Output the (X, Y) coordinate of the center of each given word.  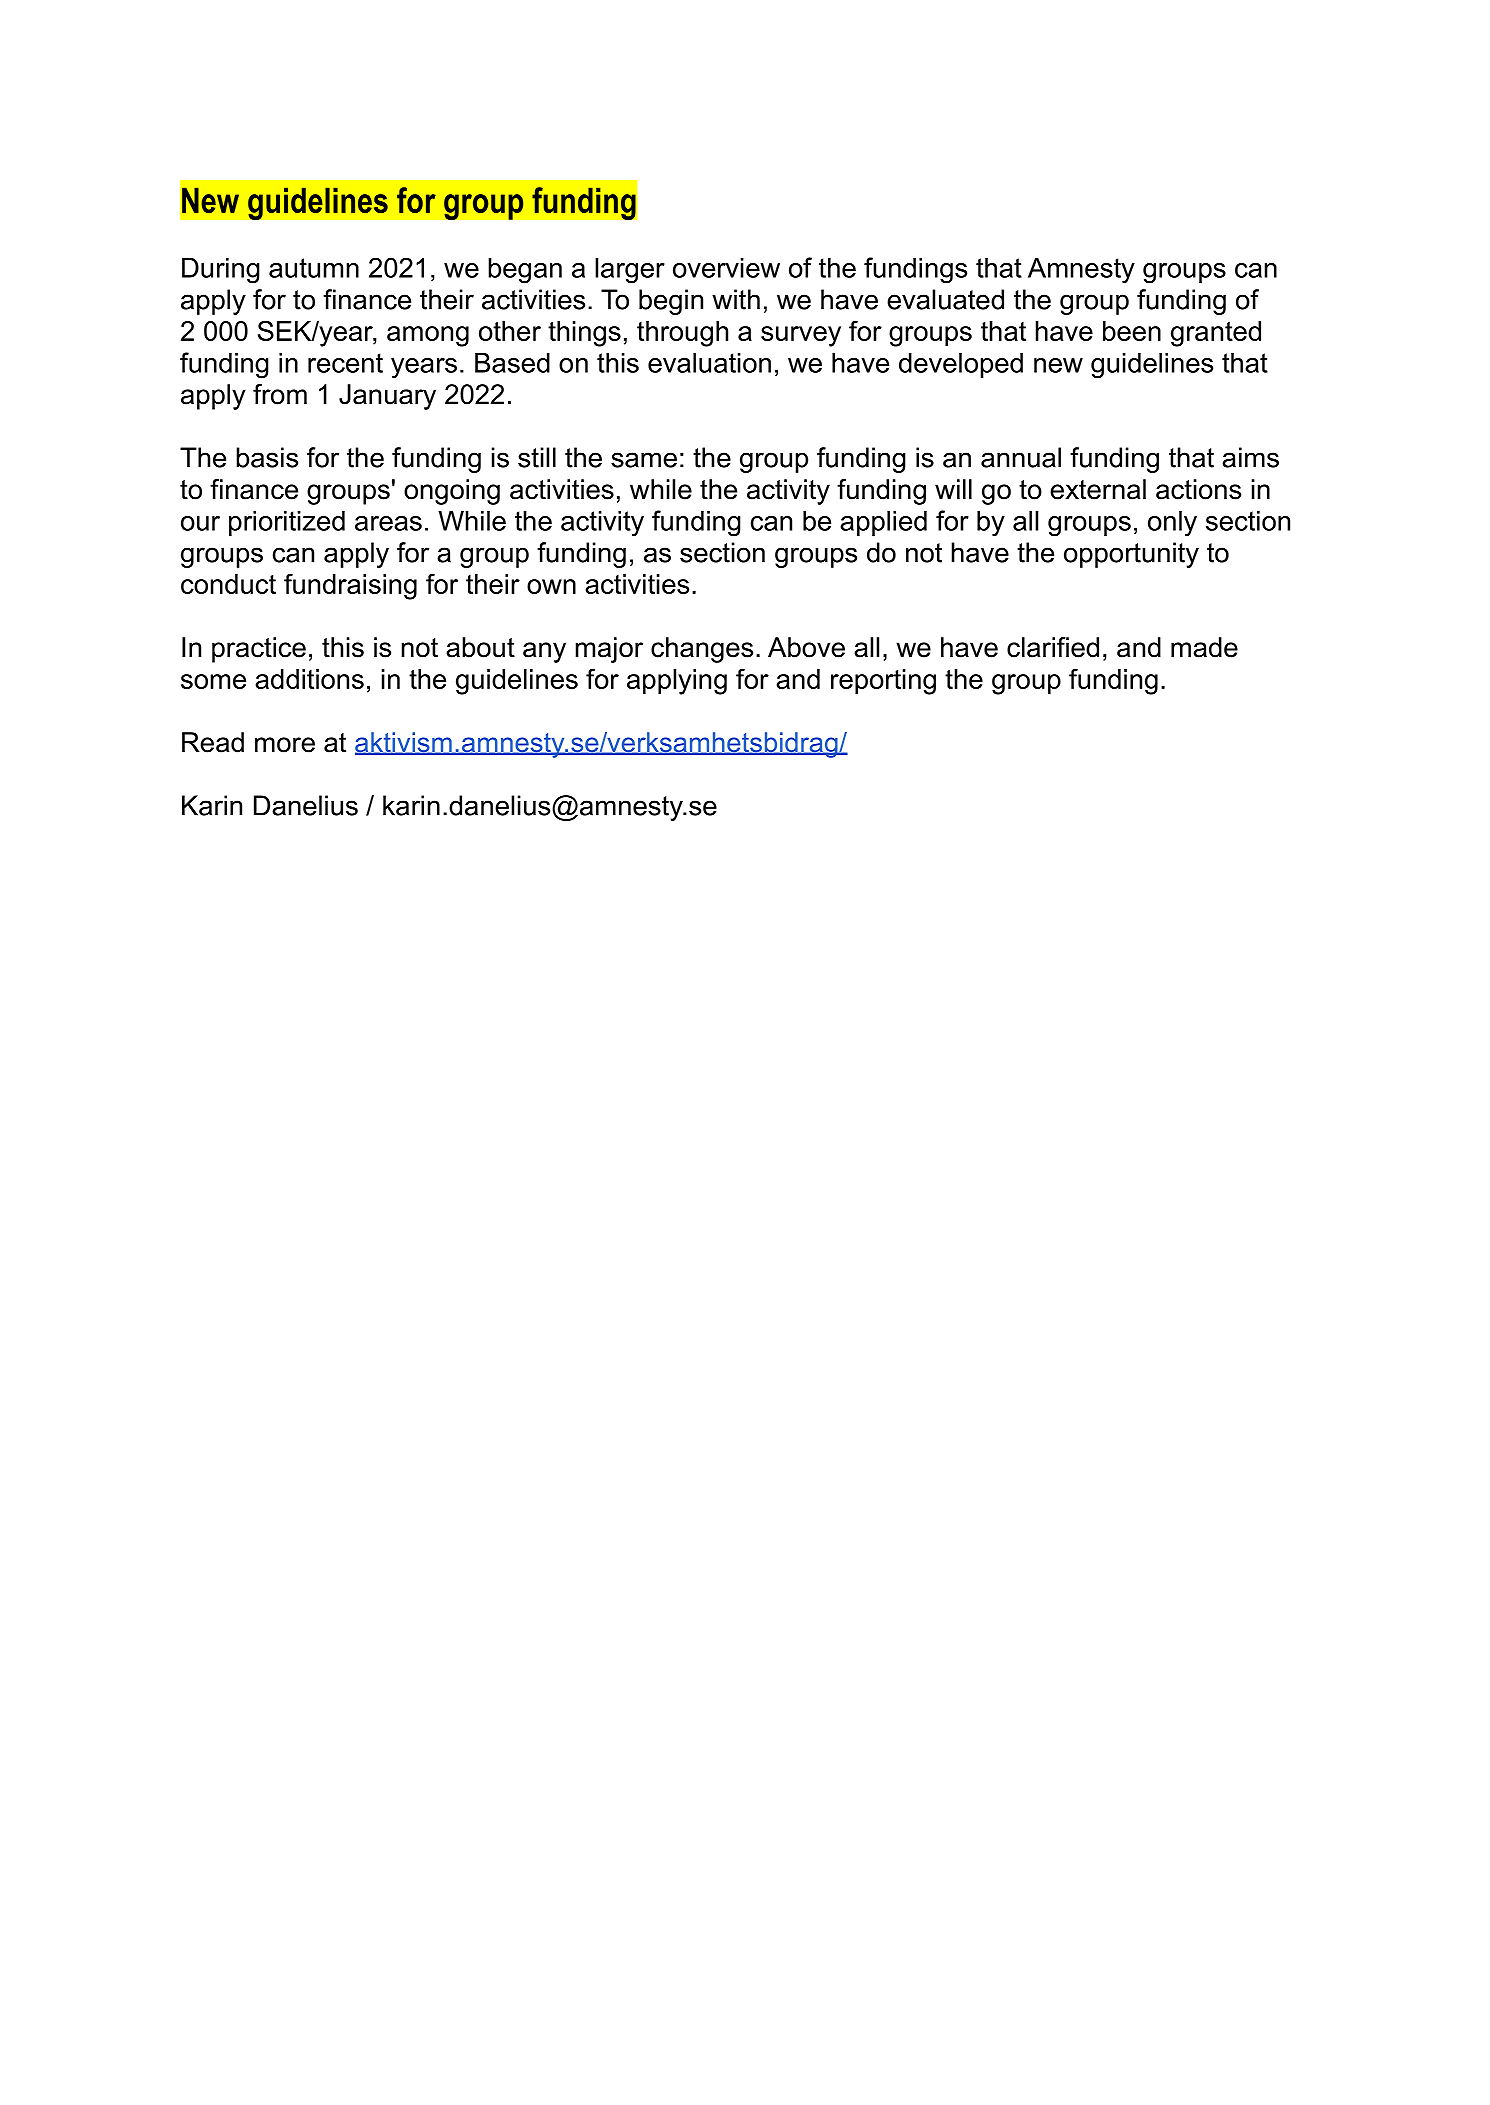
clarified (1053, 647)
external (1098, 489)
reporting (883, 682)
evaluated (945, 299)
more (285, 745)
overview (726, 268)
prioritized (287, 523)
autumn (314, 268)
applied (883, 523)
